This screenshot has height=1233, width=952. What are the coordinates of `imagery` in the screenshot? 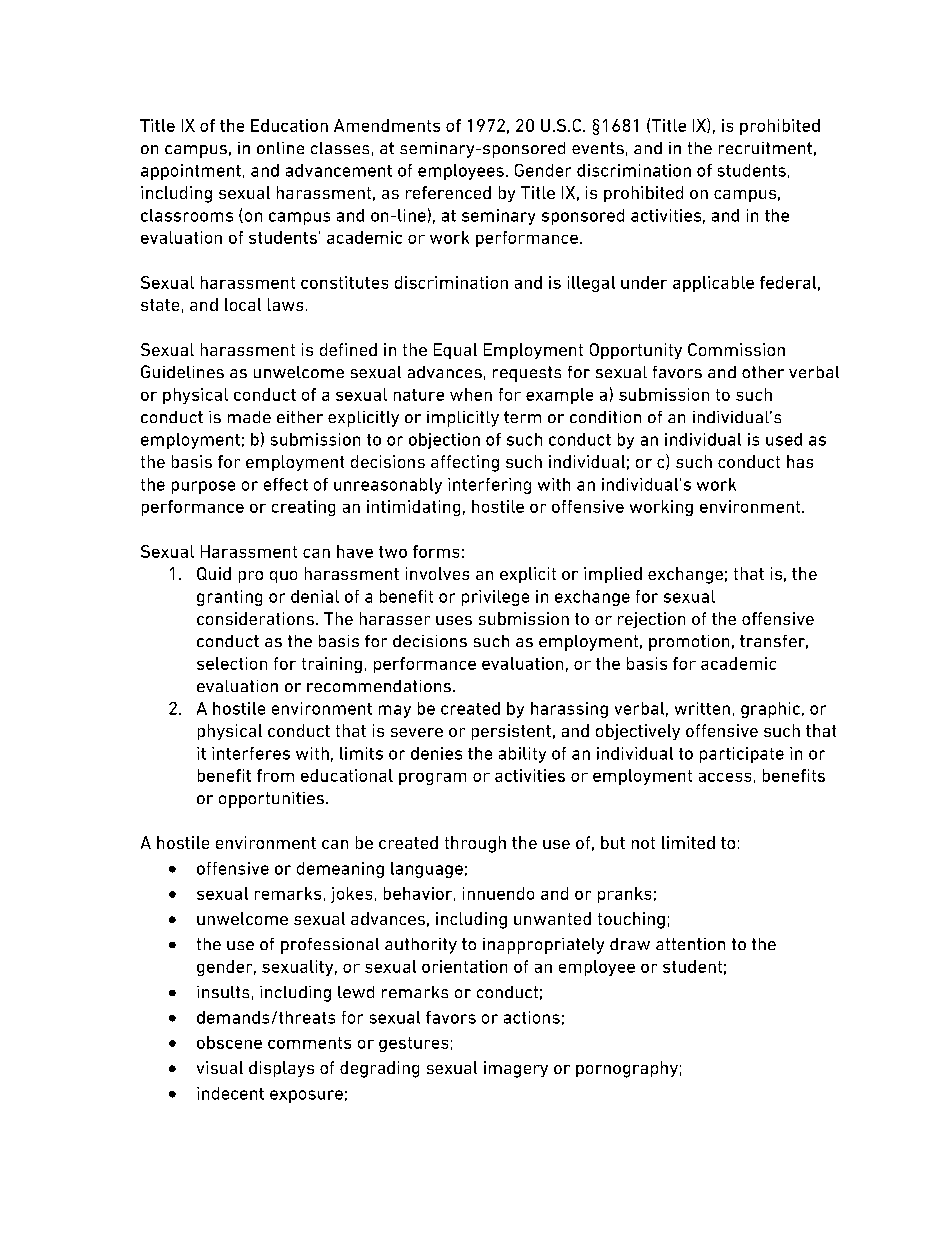 It's located at (516, 1069).
